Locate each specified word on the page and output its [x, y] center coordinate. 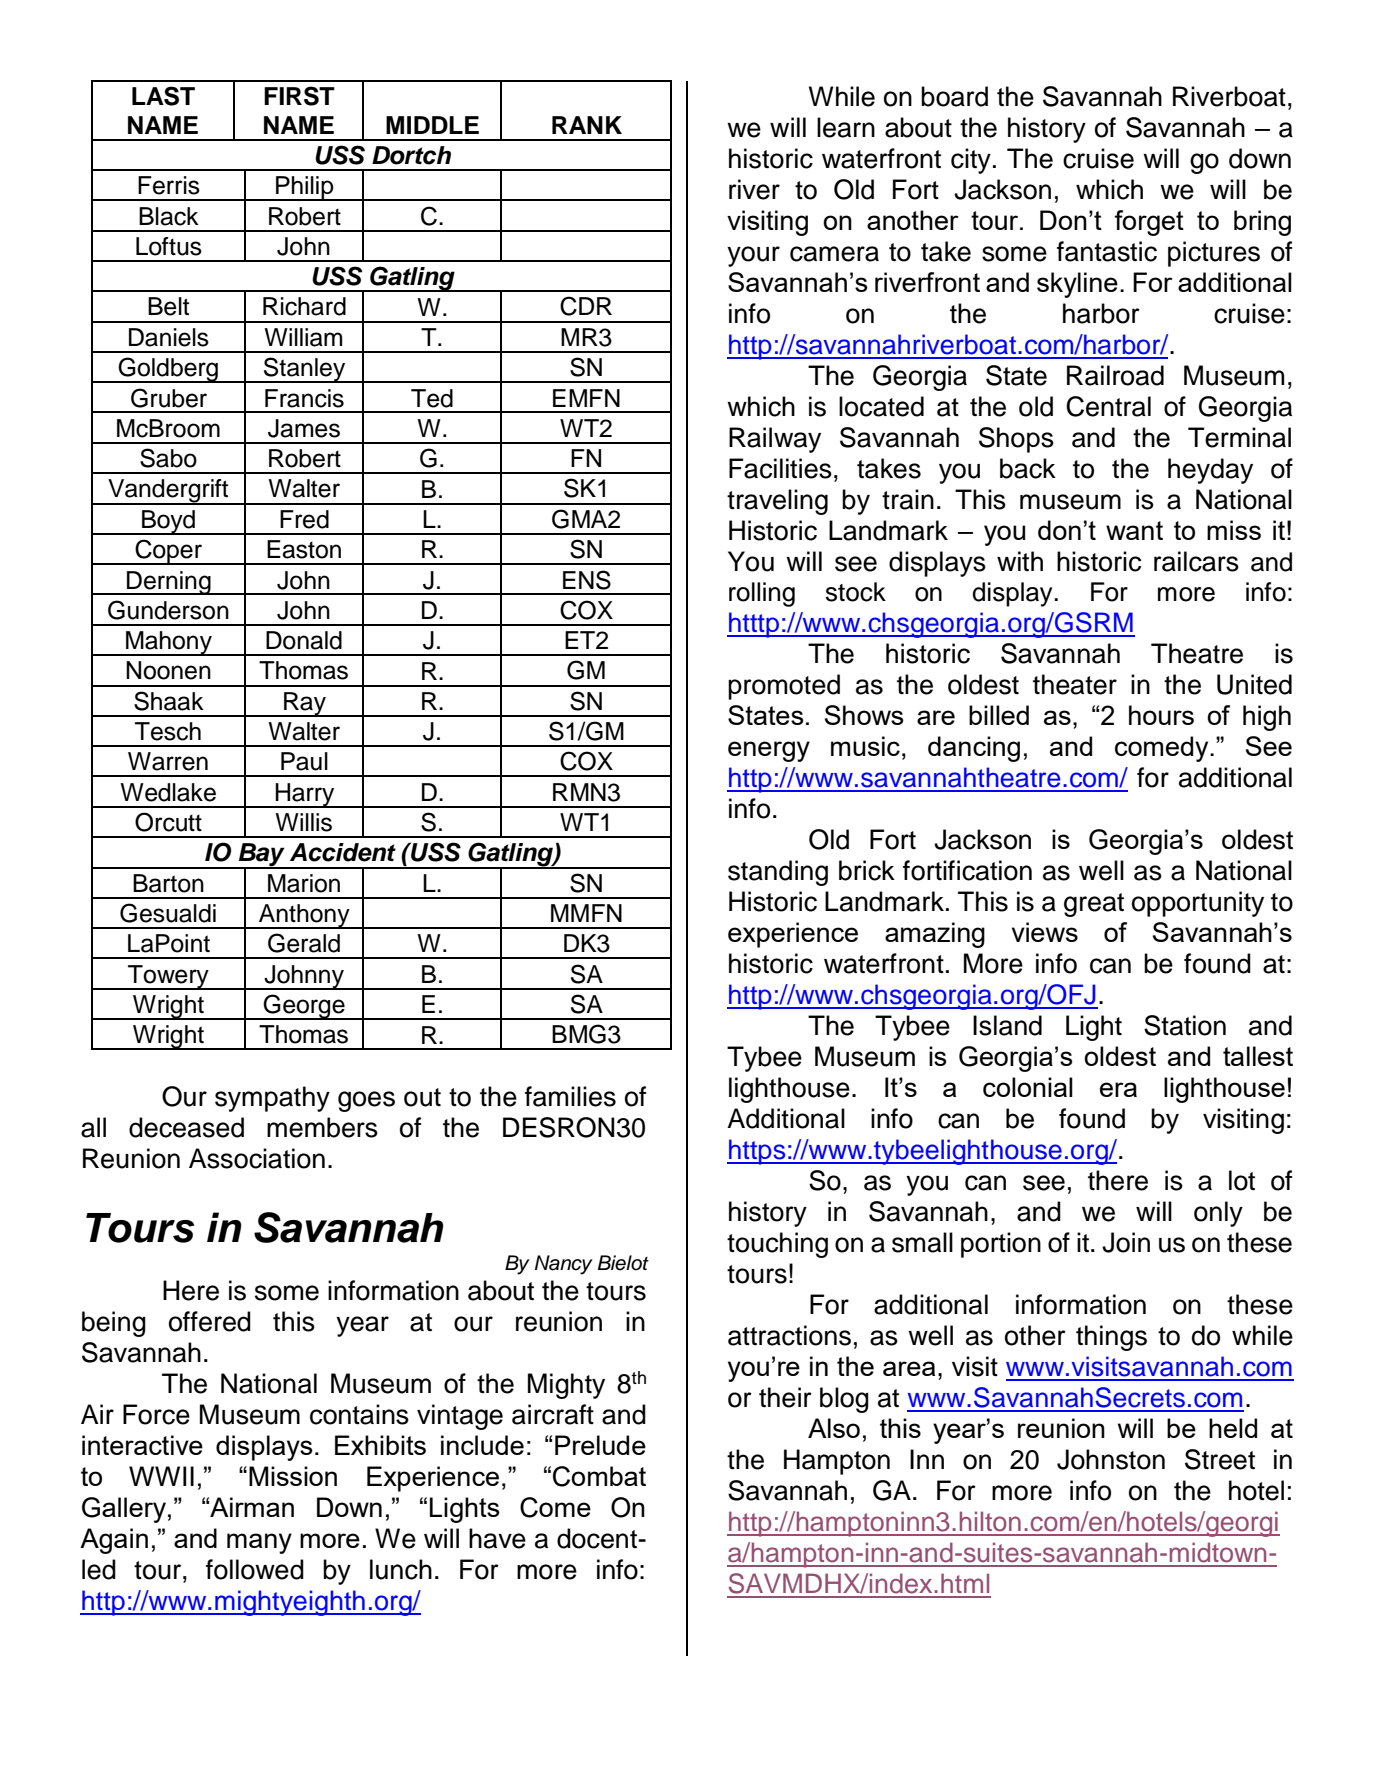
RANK [587, 125]
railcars [1196, 561]
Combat [599, 1476]
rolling [762, 594]
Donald [304, 640]
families [570, 1096]
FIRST [299, 96]
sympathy [272, 1099]
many [259, 1543]
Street [1220, 1459]
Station [1185, 1025]
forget [1149, 223]
